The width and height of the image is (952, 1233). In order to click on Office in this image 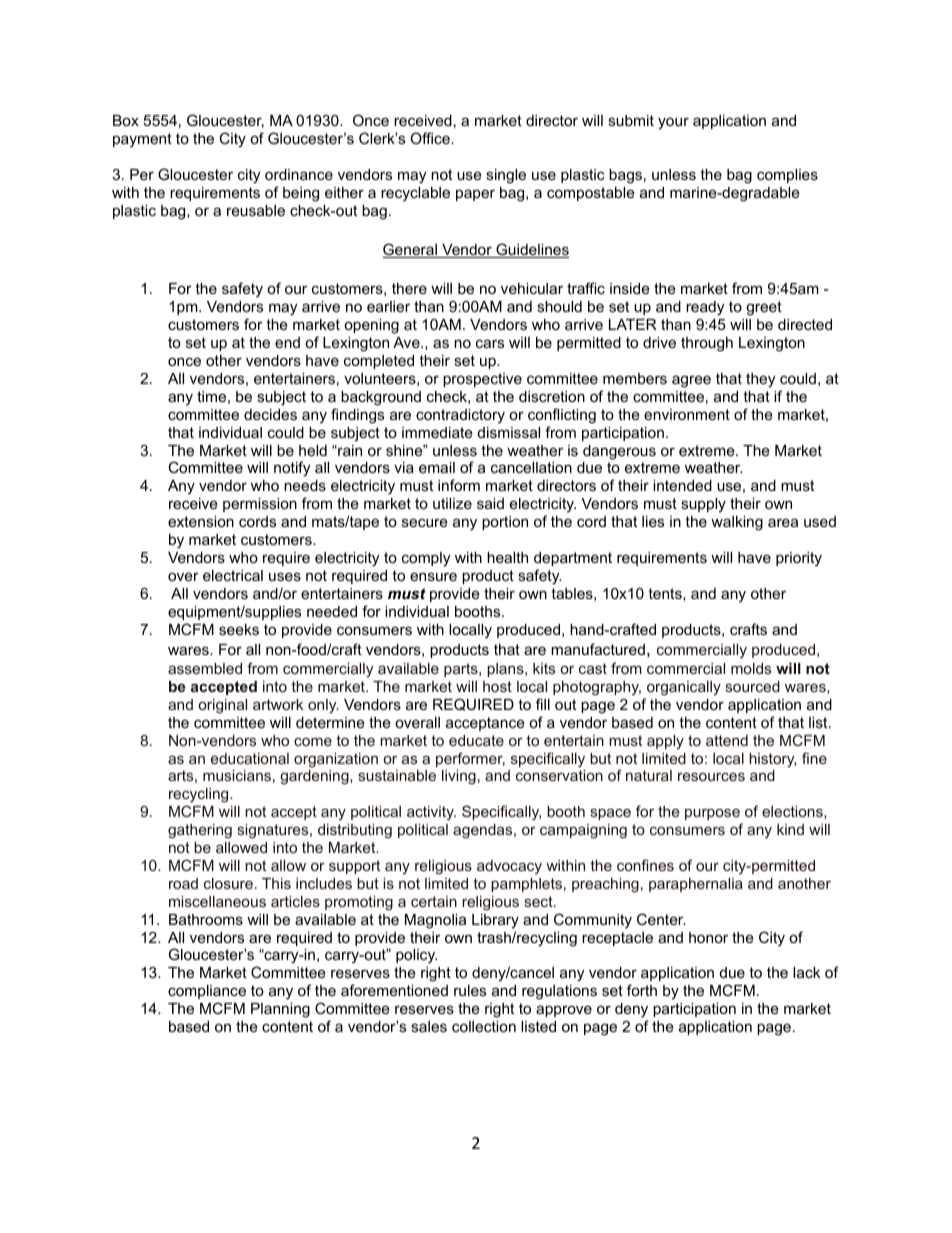, I will do `click(431, 138)`.
